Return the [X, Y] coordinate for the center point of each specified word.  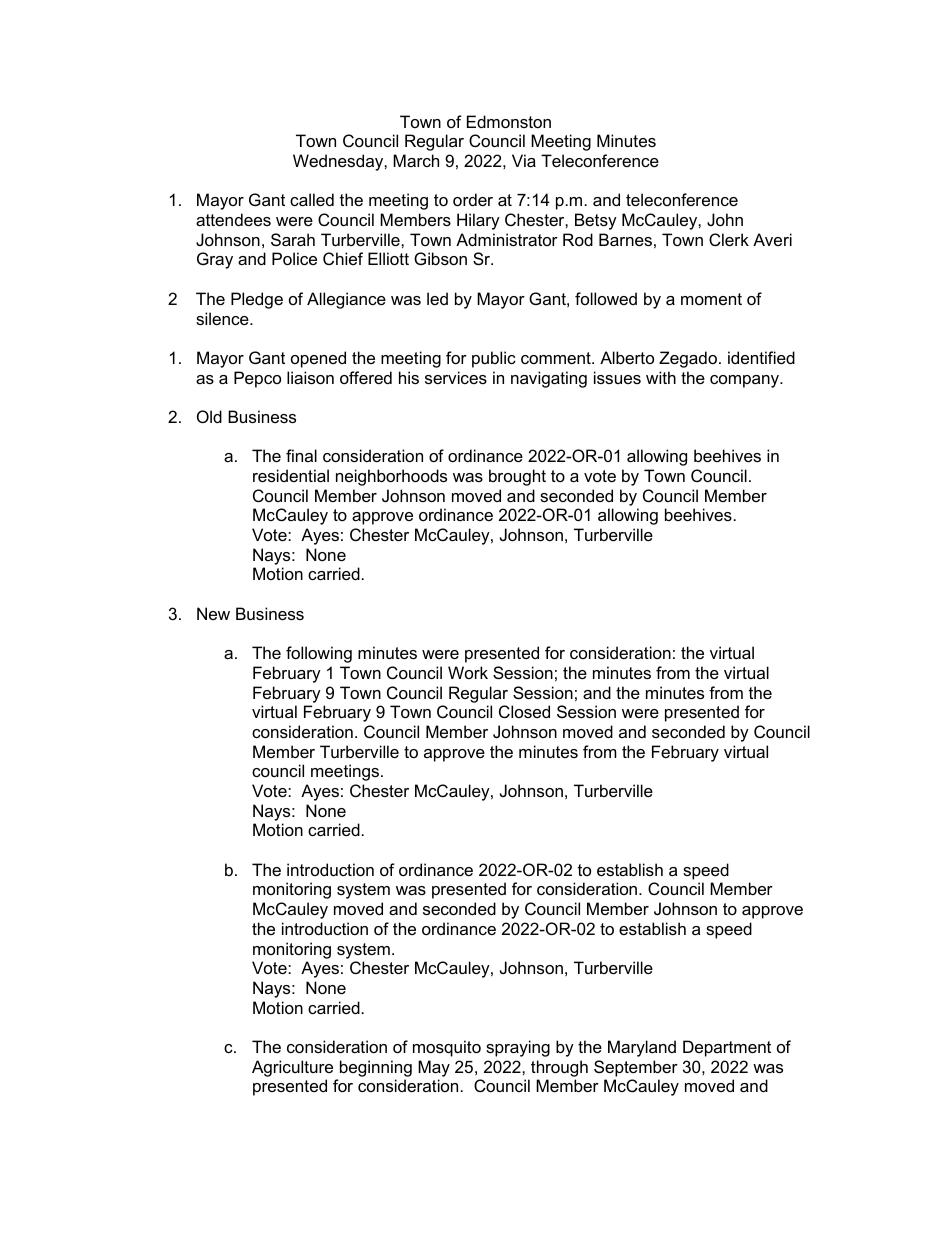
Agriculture [292, 1068]
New [213, 613]
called [312, 199]
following [319, 654]
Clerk [729, 239]
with [661, 377]
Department [727, 1048]
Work [468, 672]
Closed [524, 711]
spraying [518, 1048]
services [456, 377]
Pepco [257, 379]
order [473, 199]
